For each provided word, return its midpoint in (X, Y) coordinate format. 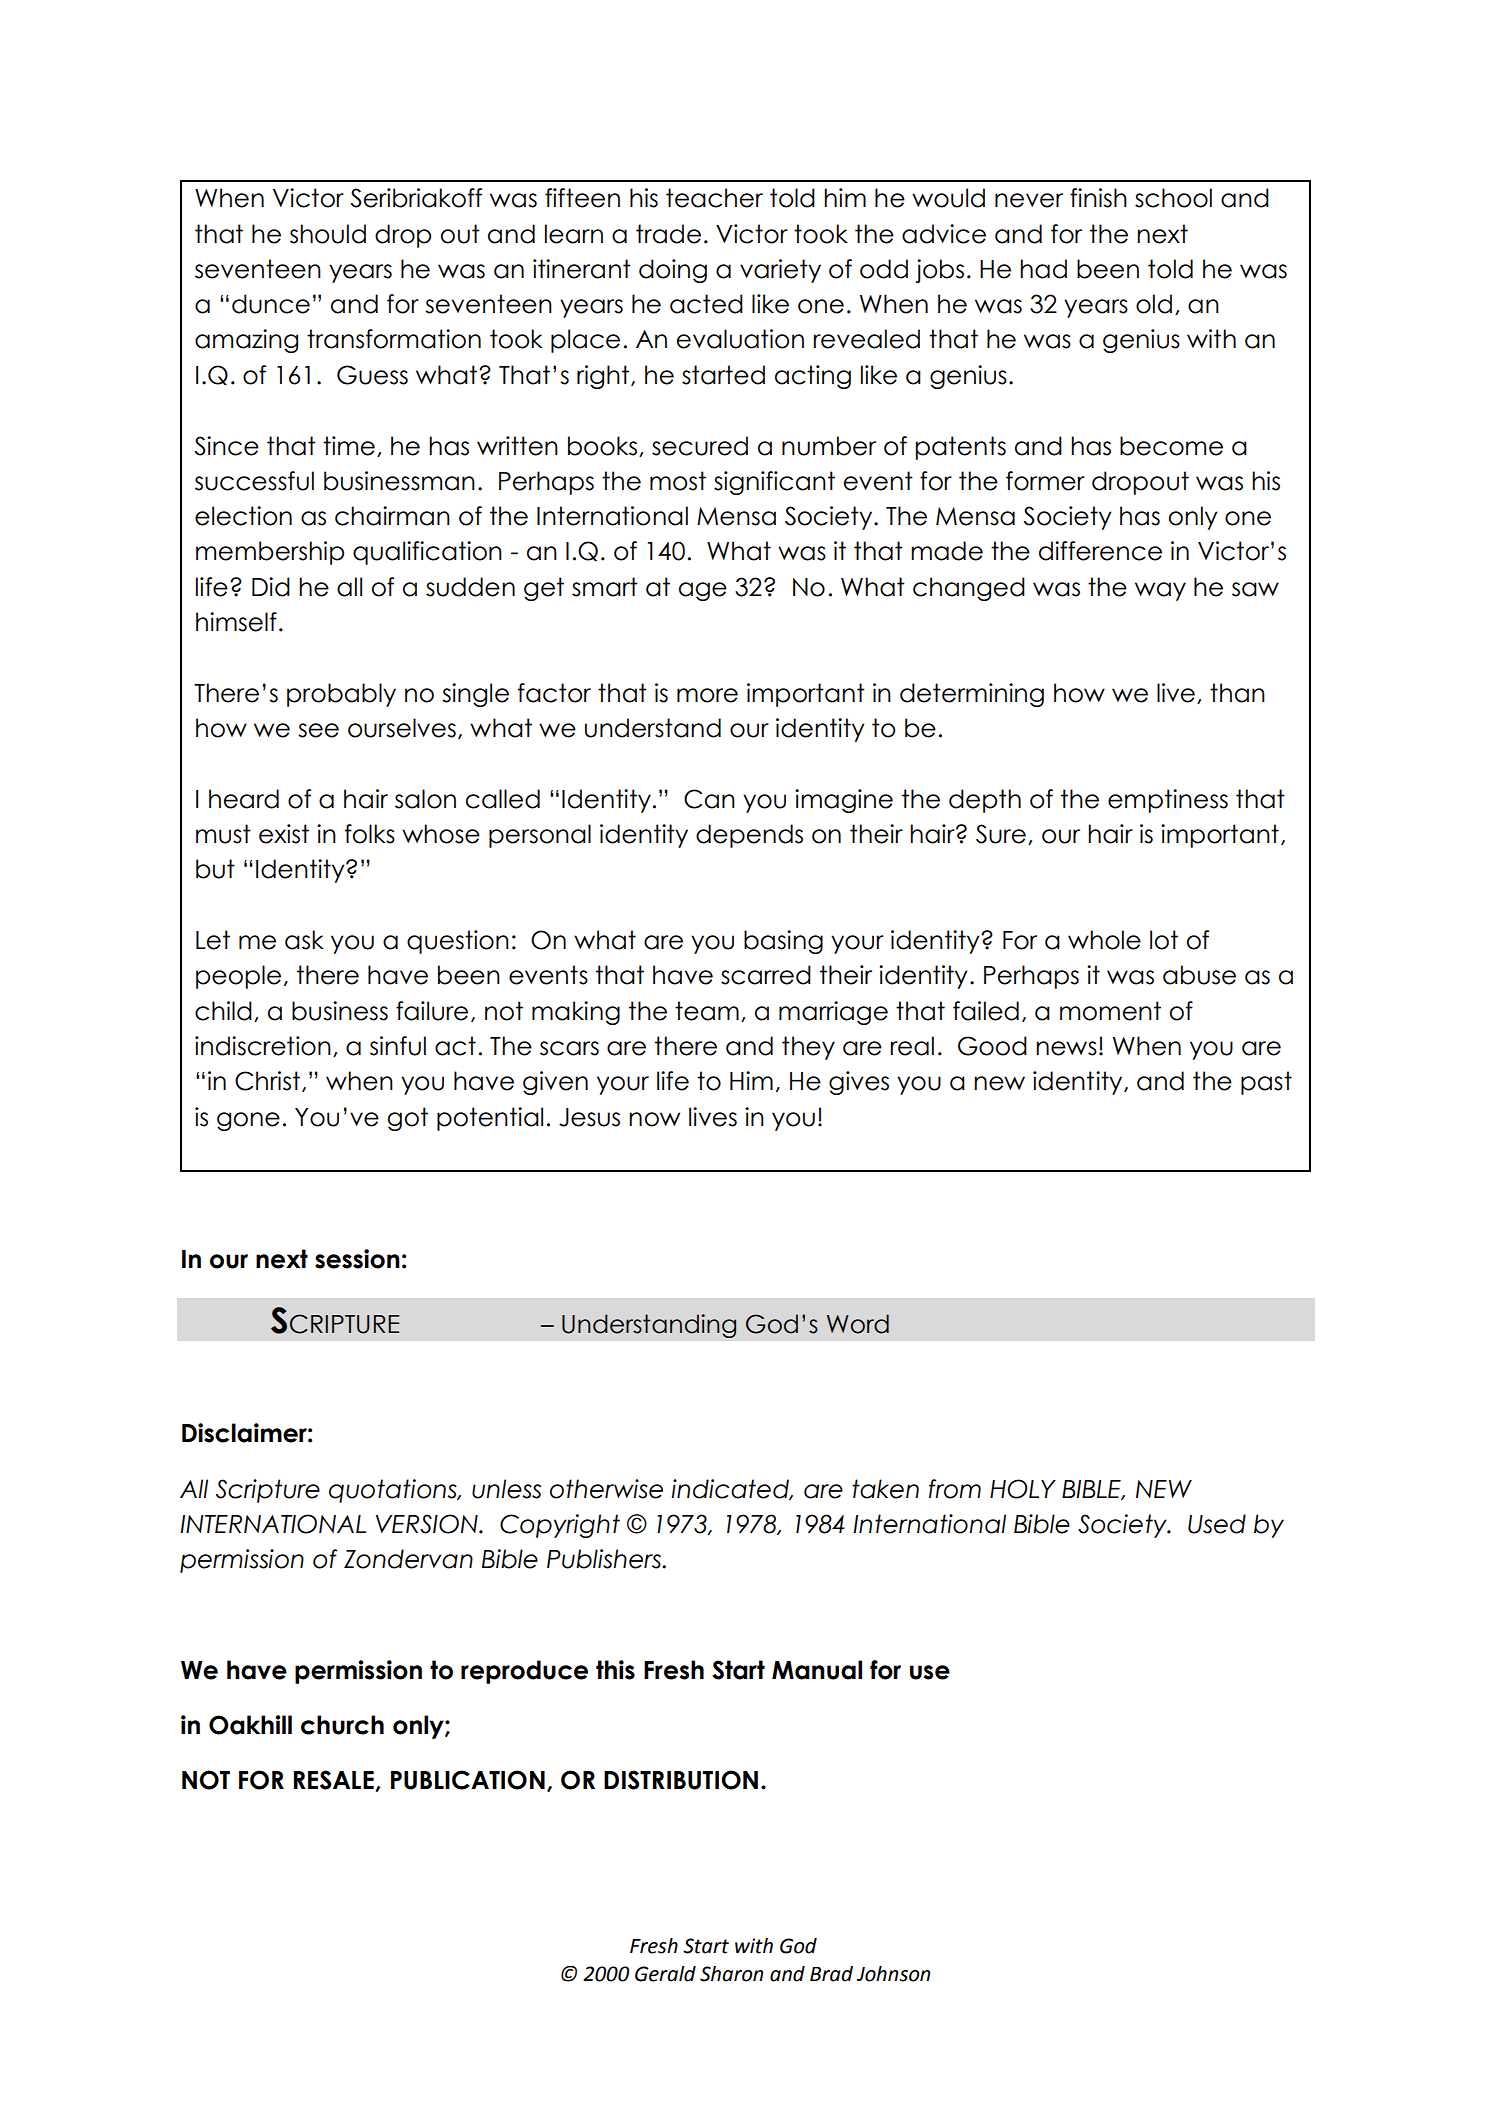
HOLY (1023, 1489)
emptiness (1168, 801)
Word (858, 1324)
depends (749, 836)
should (328, 234)
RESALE (334, 1780)
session (357, 1259)
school (1173, 198)
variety (780, 271)
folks (370, 834)
